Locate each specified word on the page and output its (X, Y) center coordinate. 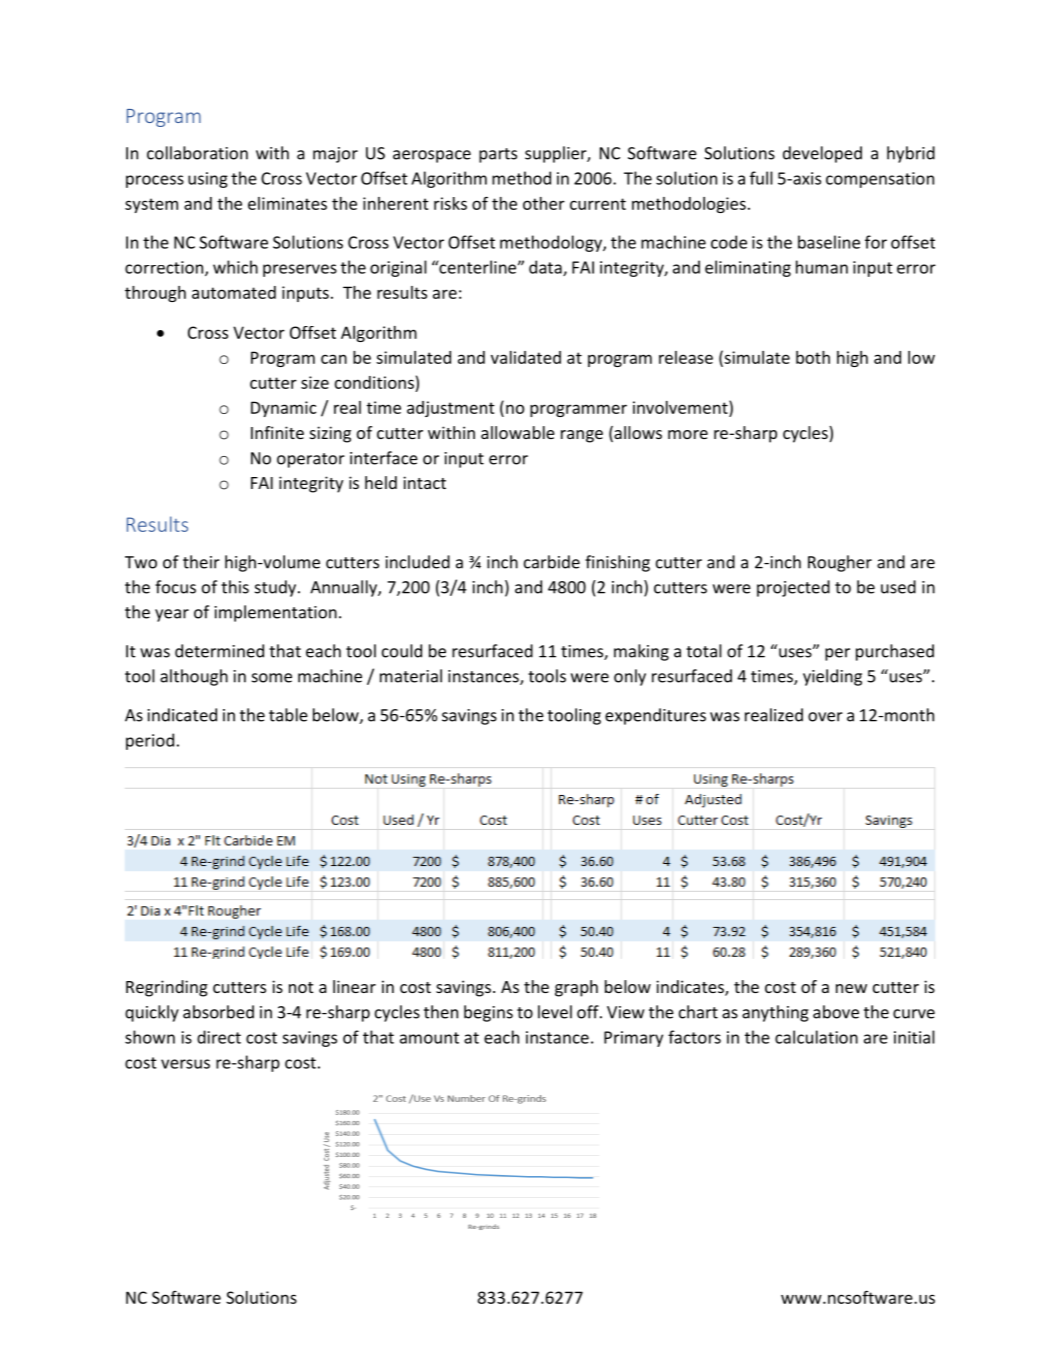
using (208, 180)
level (555, 1012)
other (544, 203)
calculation (816, 1037)
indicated (182, 715)
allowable (518, 432)
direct (219, 1037)
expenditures (655, 716)
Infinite (277, 432)
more (688, 434)
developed (822, 154)
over (825, 717)
